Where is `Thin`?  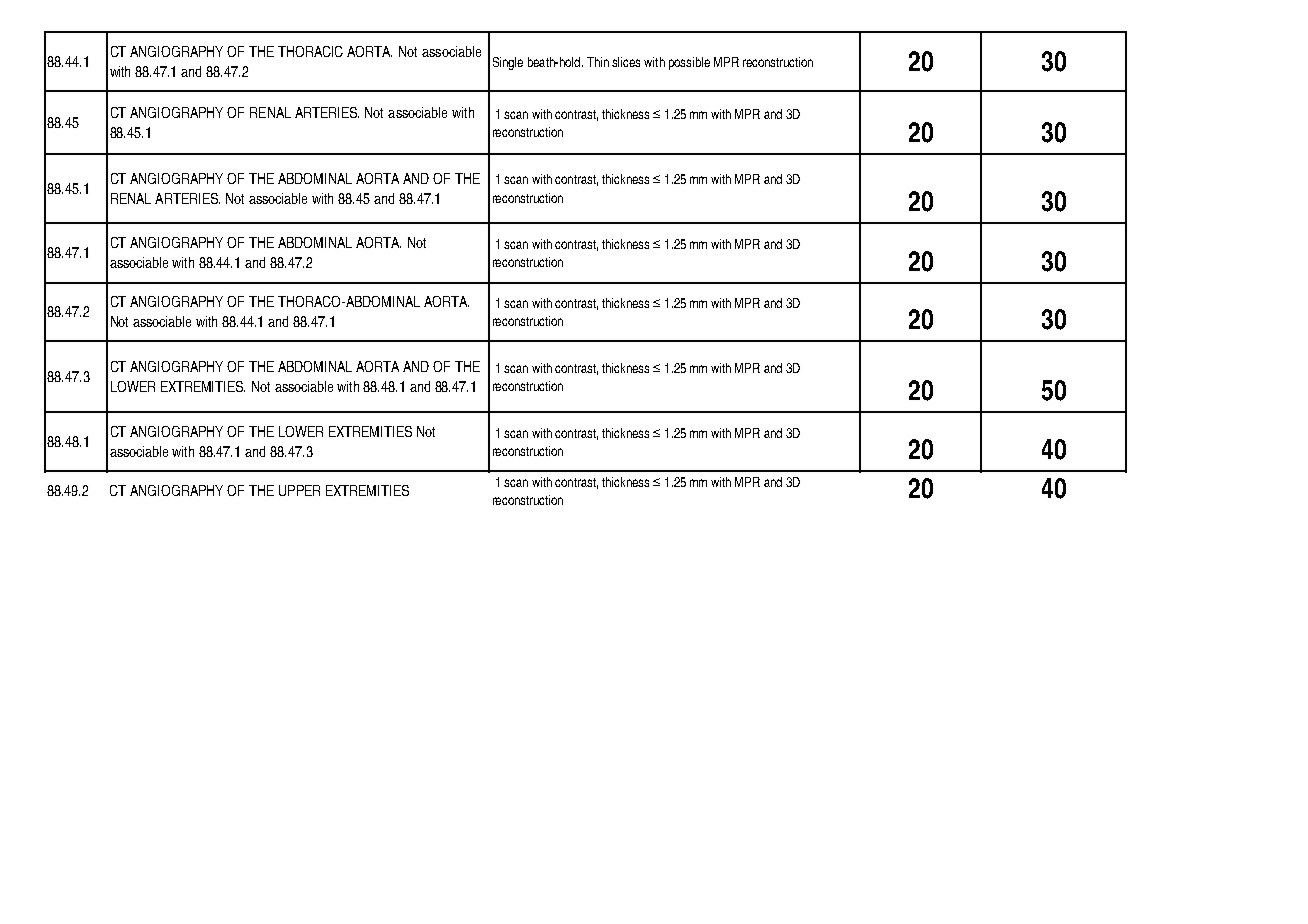 Thin is located at coordinates (598, 62).
